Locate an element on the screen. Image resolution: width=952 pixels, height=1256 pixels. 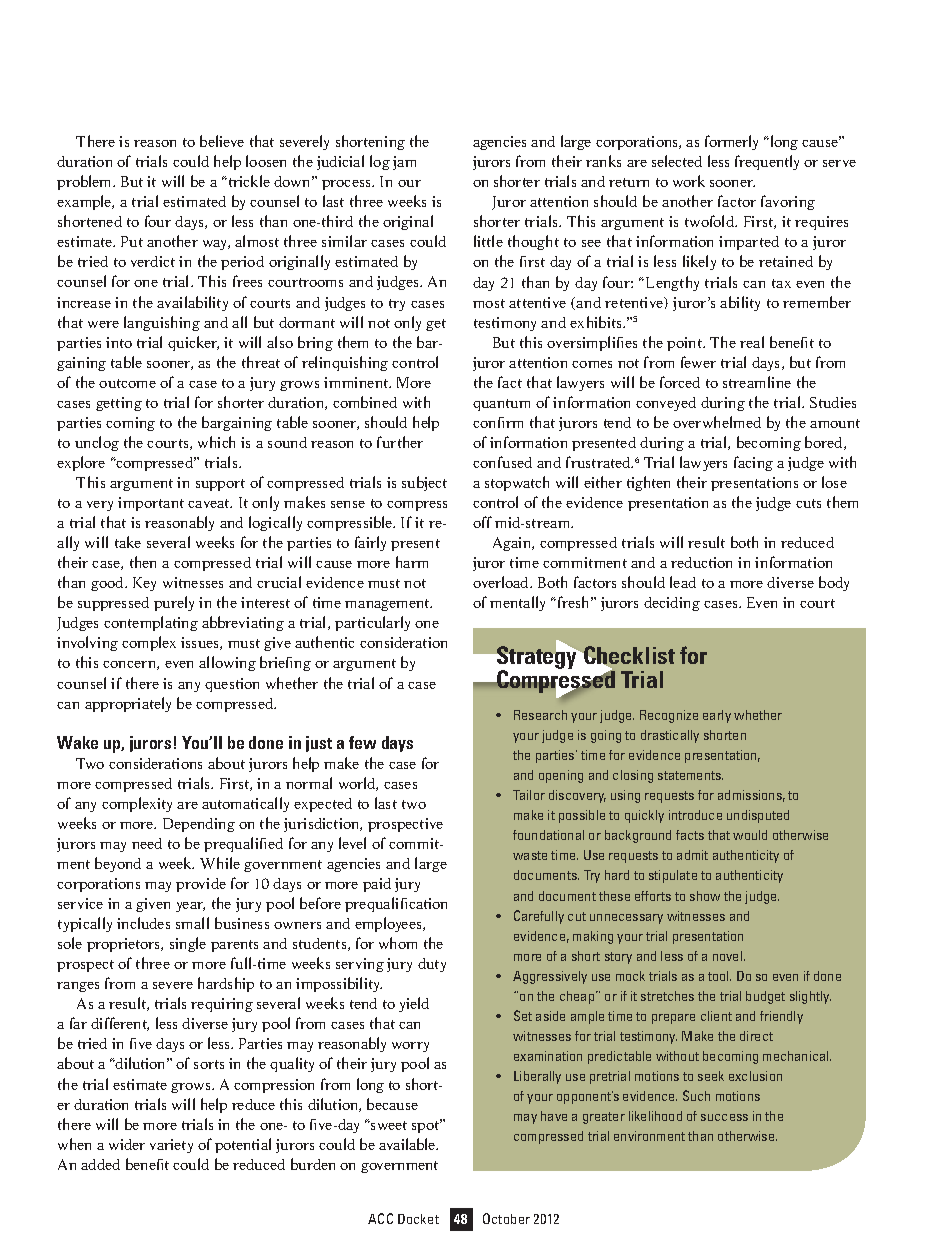
duty is located at coordinates (432, 965).
